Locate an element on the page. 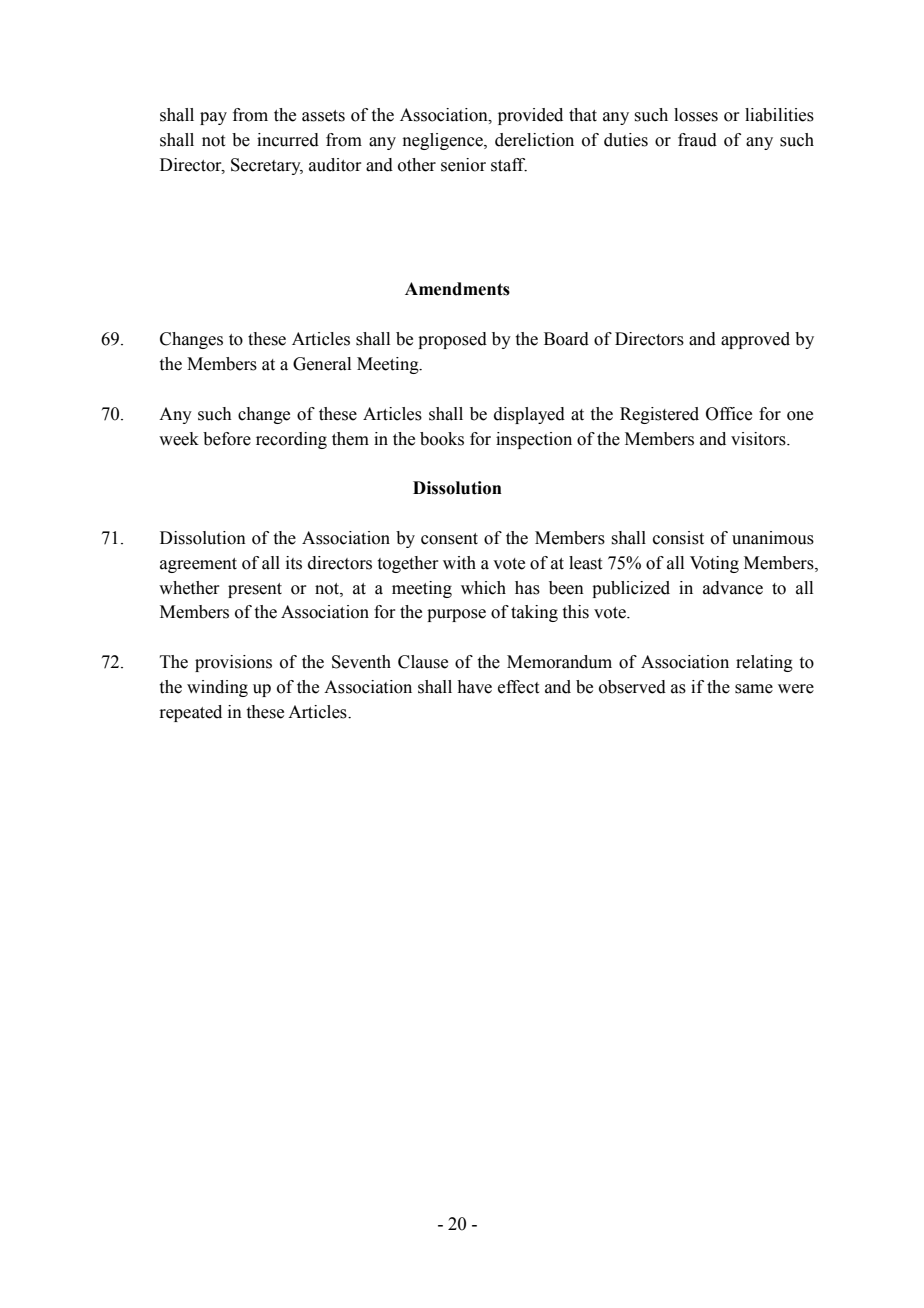  with is located at coordinates (459, 563).
